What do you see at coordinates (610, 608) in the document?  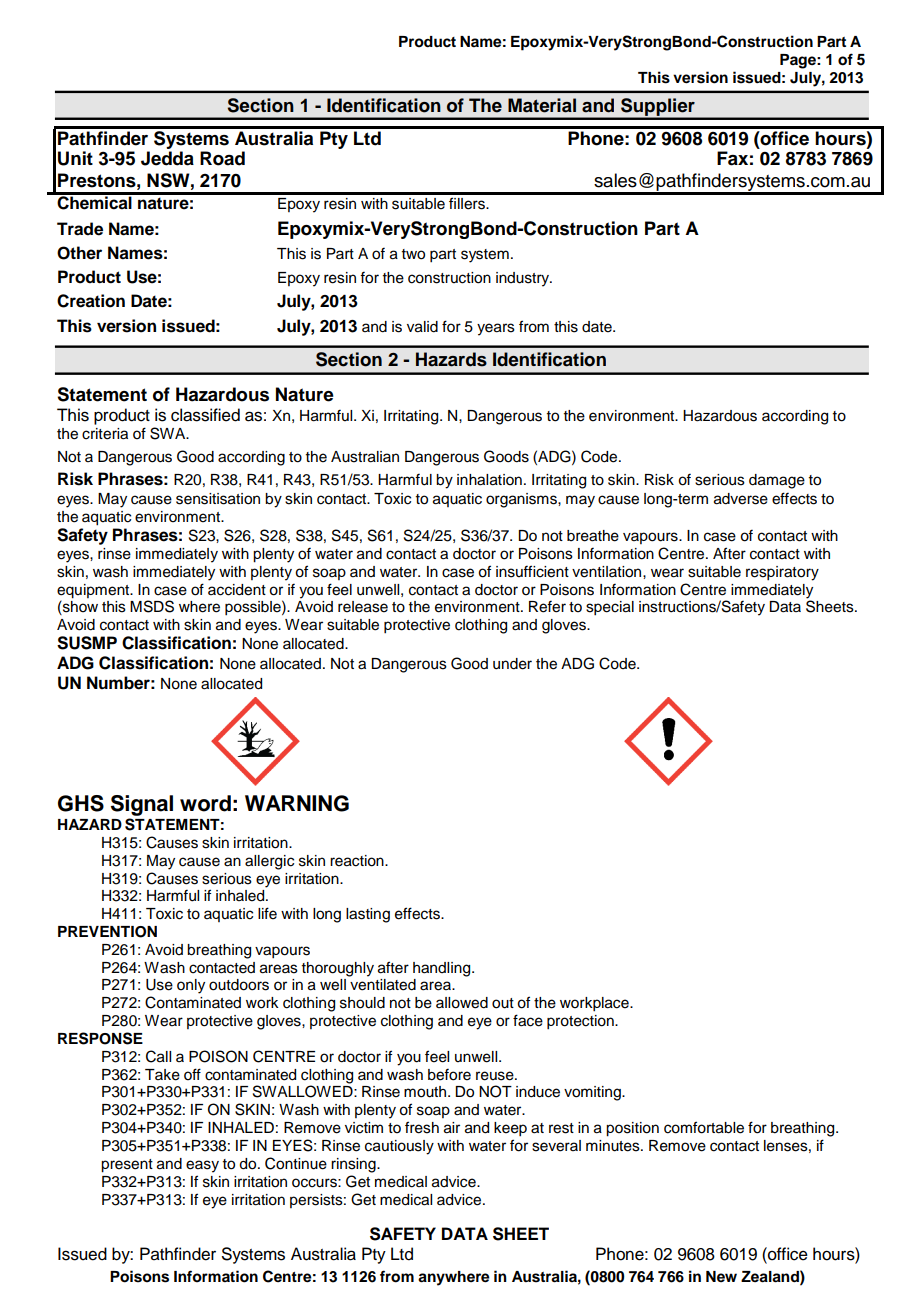 I see `special` at bounding box center [610, 608].
